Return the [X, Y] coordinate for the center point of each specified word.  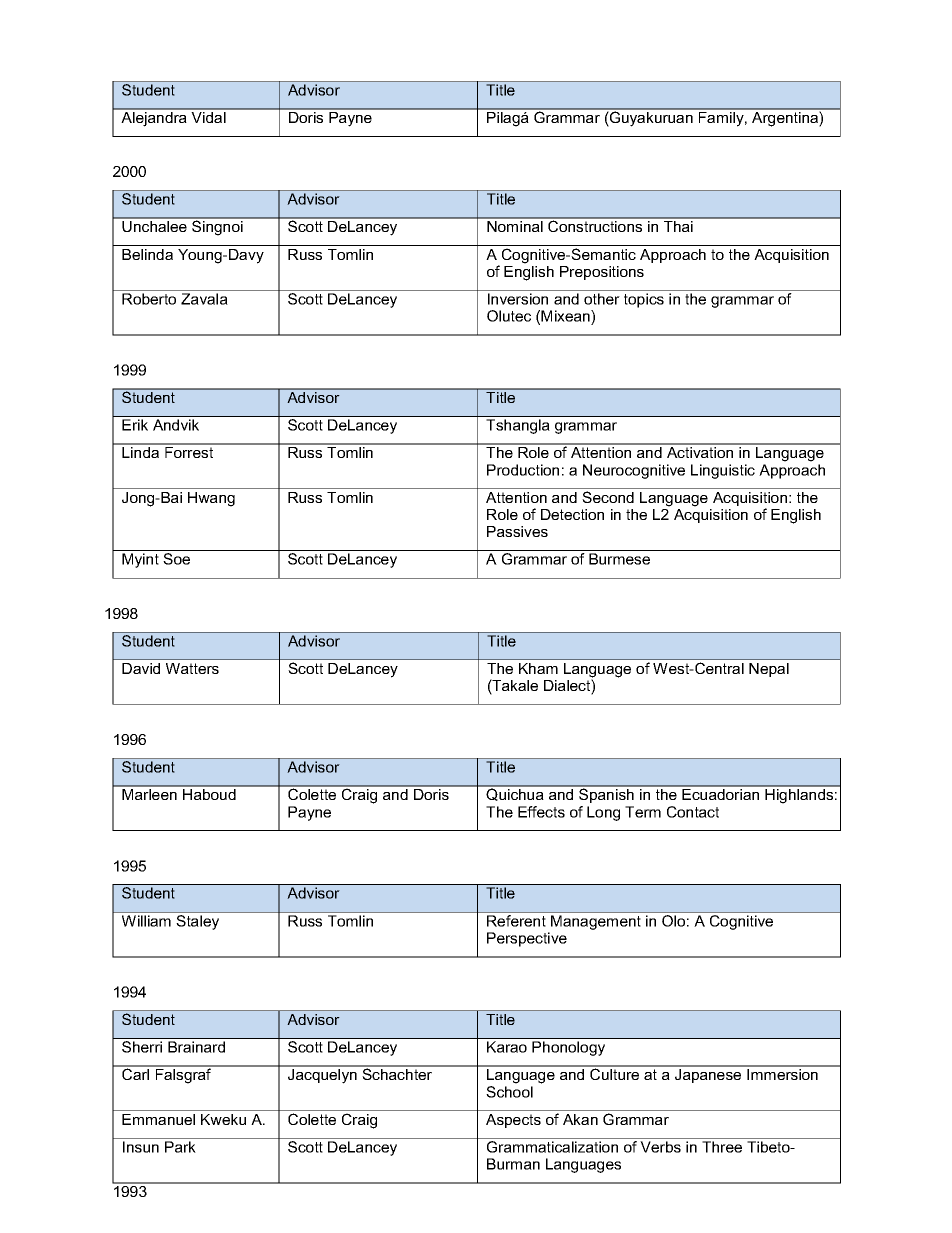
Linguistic [723, 471]
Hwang [211, 499]
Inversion [518, 299]
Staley [198, 922]
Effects [541, 812]
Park [180, 1147]
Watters [192, 668]
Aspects [513, 1121]
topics [644, 300]
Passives [517, 531]
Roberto [149, 299]
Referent [516, 921]
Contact [693, 812]
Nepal [769, 670]
